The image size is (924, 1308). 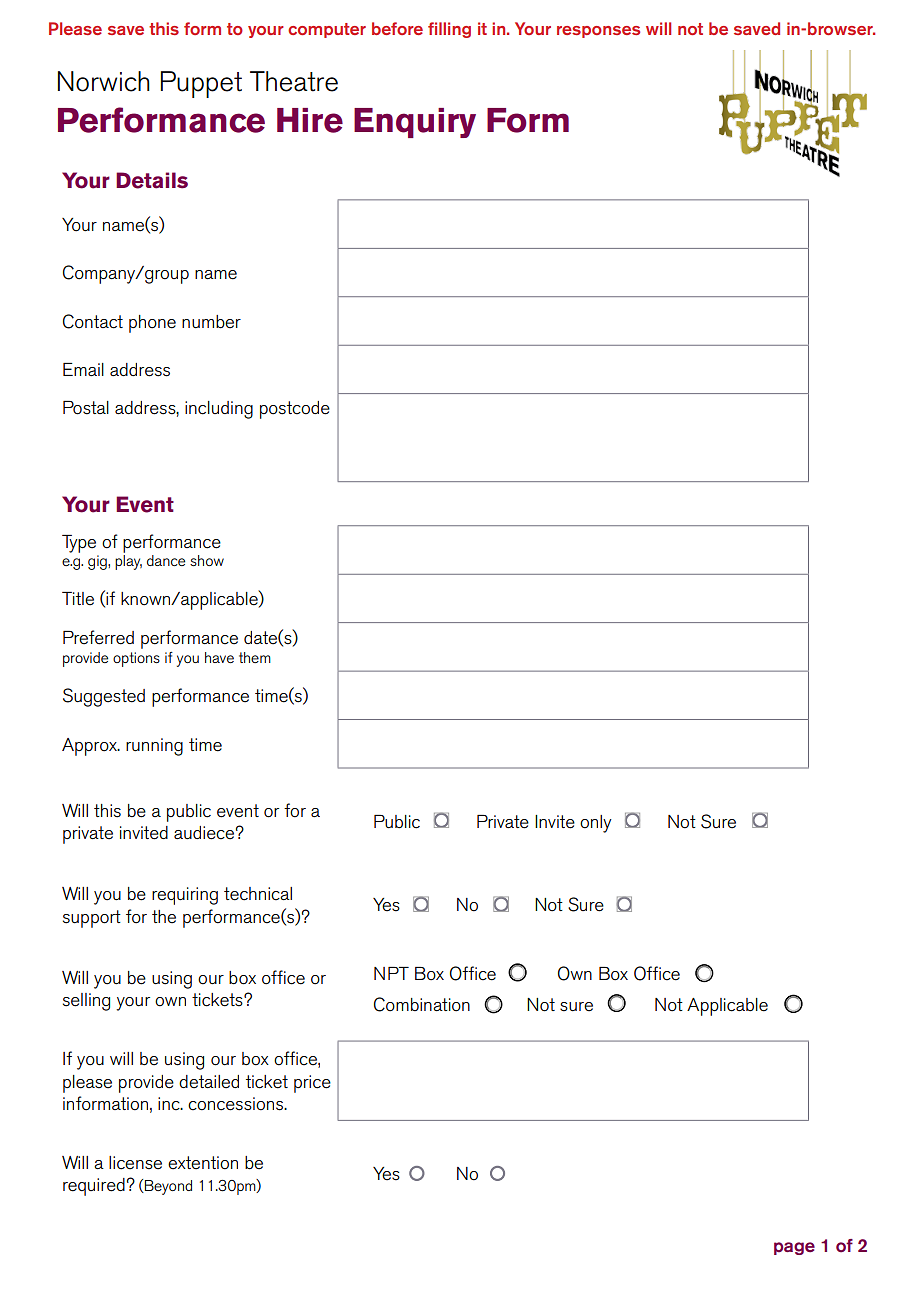 What do you see at coordinates (154, 747) in the document?
I see `running` at bounding box center [154, 747].
